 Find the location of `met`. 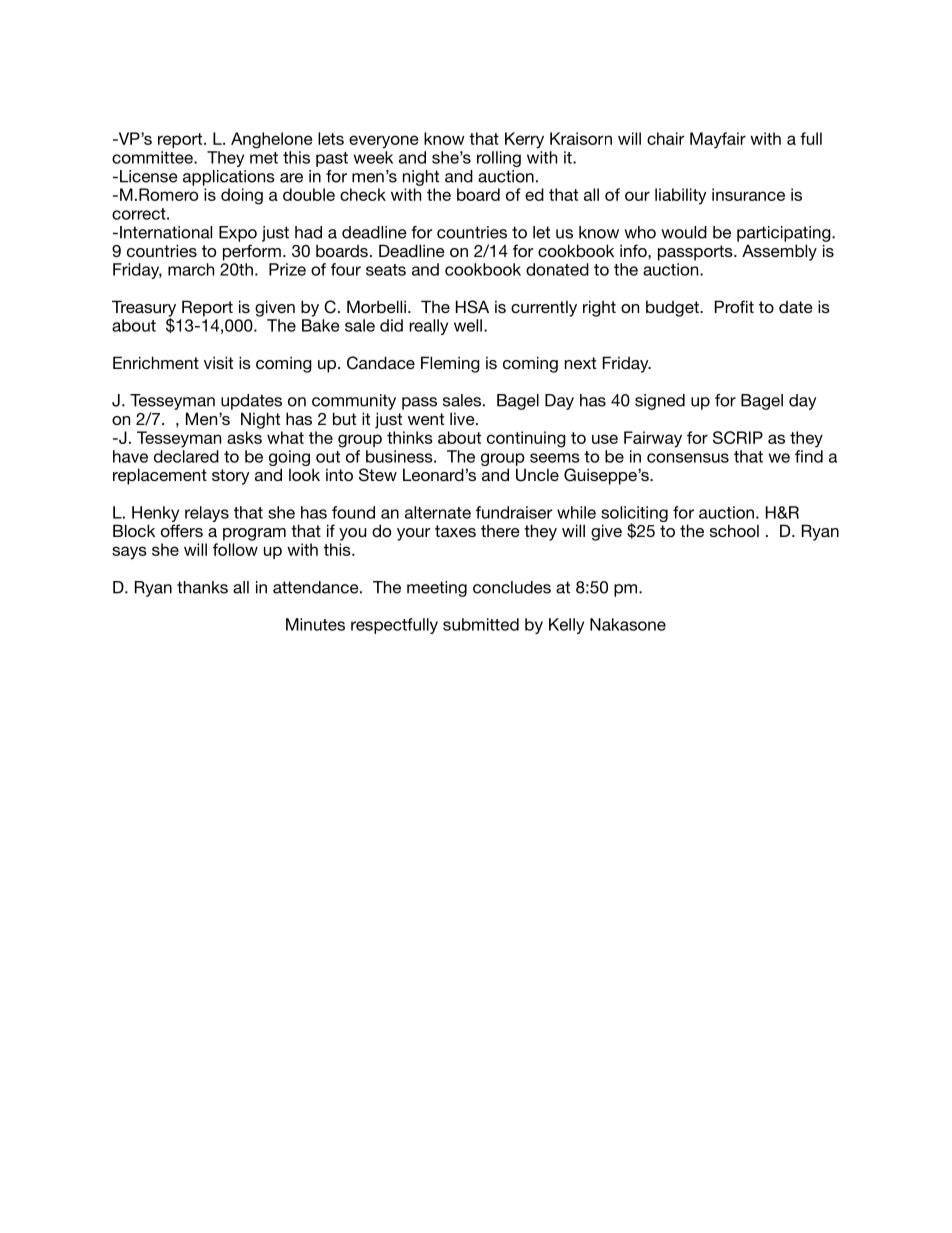

met is located at coordinates (264, 158).
